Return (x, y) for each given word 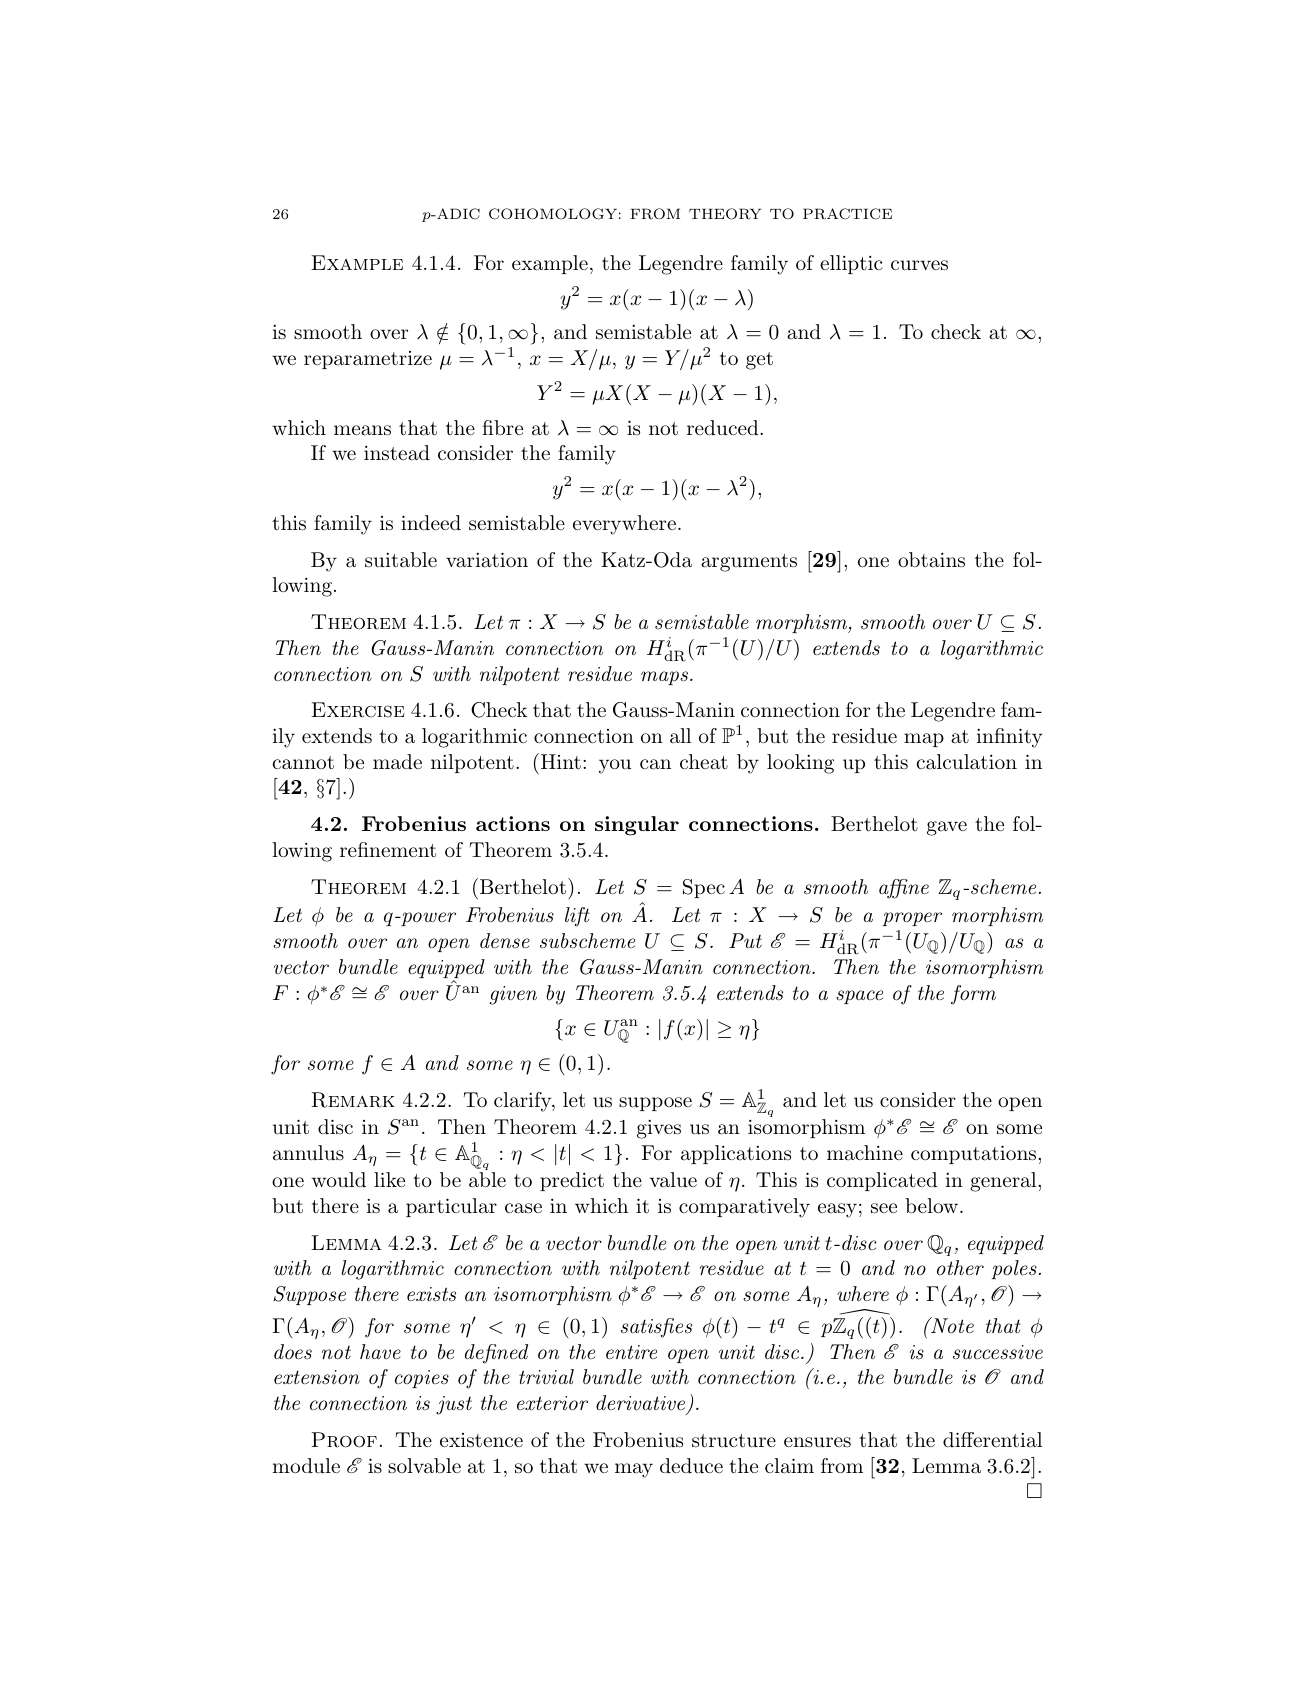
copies (422, 1379)
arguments (749, 563)
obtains (931, 560)
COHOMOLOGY (553, 214)
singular (637, 826)
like (389, 1179)
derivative (640, 1402)
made (397, 762)
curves (919, 265)
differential (992, 1440)
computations (973, 1154)
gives (659, 1129)
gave (947, 828)
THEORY (725, 214)
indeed (431, 522)
